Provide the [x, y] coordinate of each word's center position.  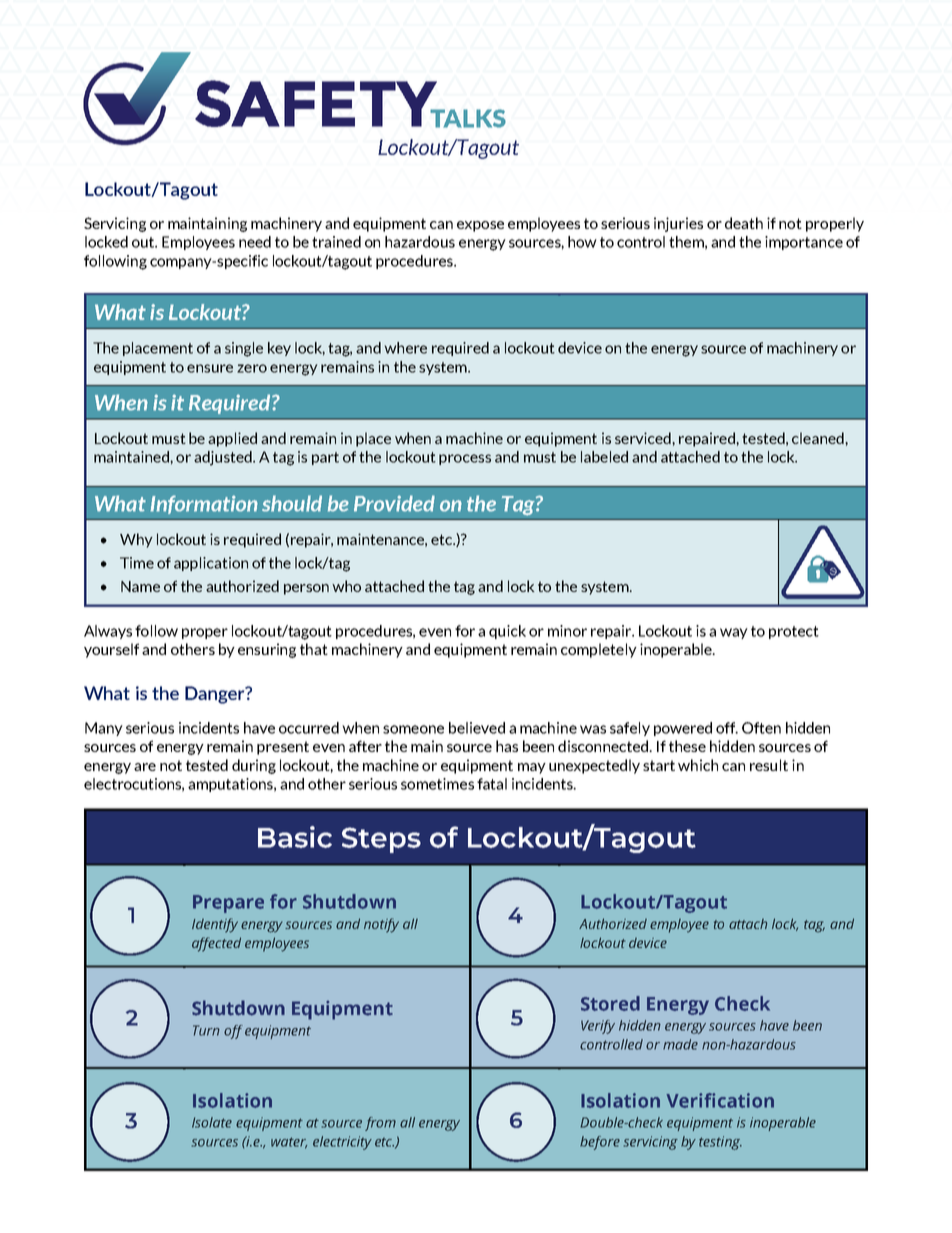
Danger [216, 695]
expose [480, 226]
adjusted [224, 458]
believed [477, 728]
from [380, 1124]
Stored [610, 1003]
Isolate [212, 1122]
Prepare [228, 904]
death [744, 223]
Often [761, 728]
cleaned [819, 438]
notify [381, 925]
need [255, 242]
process [465, 459]
